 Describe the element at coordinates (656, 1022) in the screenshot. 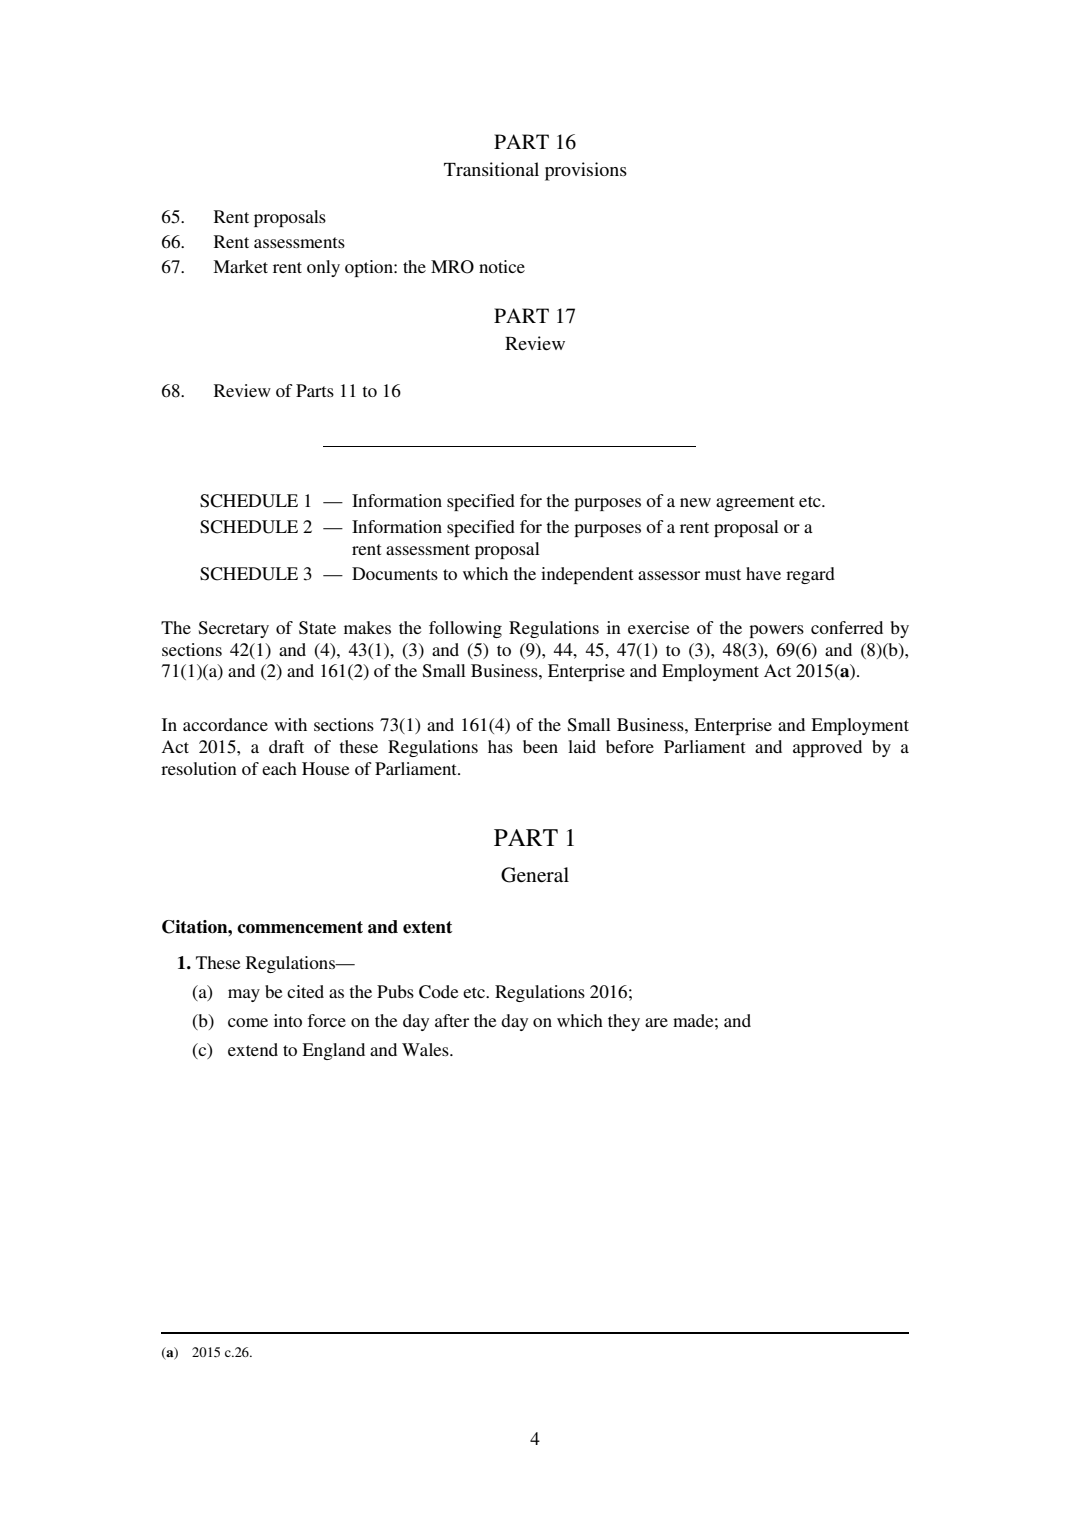

I see `are` at that location.
